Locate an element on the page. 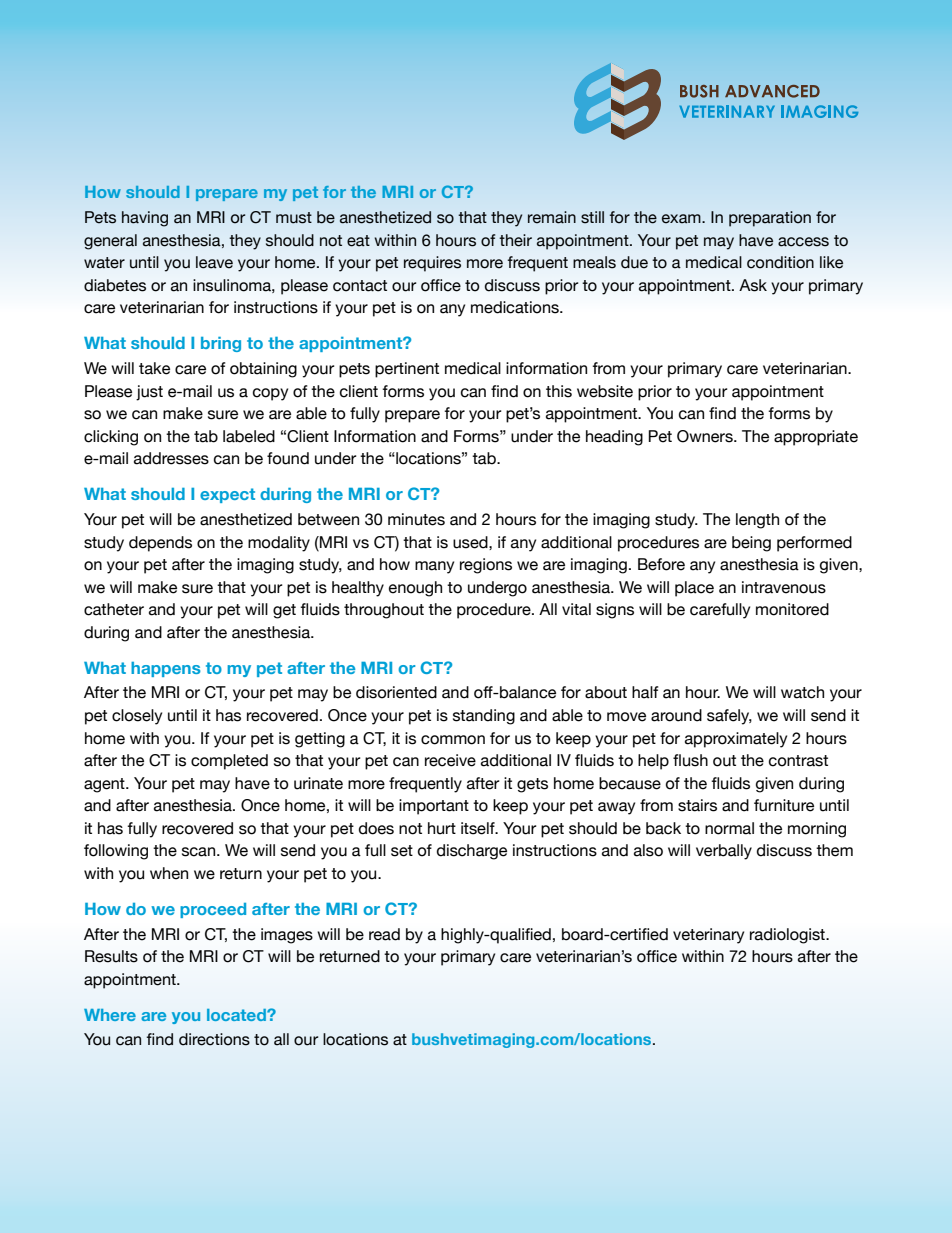  expect is located at coordinates (227, 495).
